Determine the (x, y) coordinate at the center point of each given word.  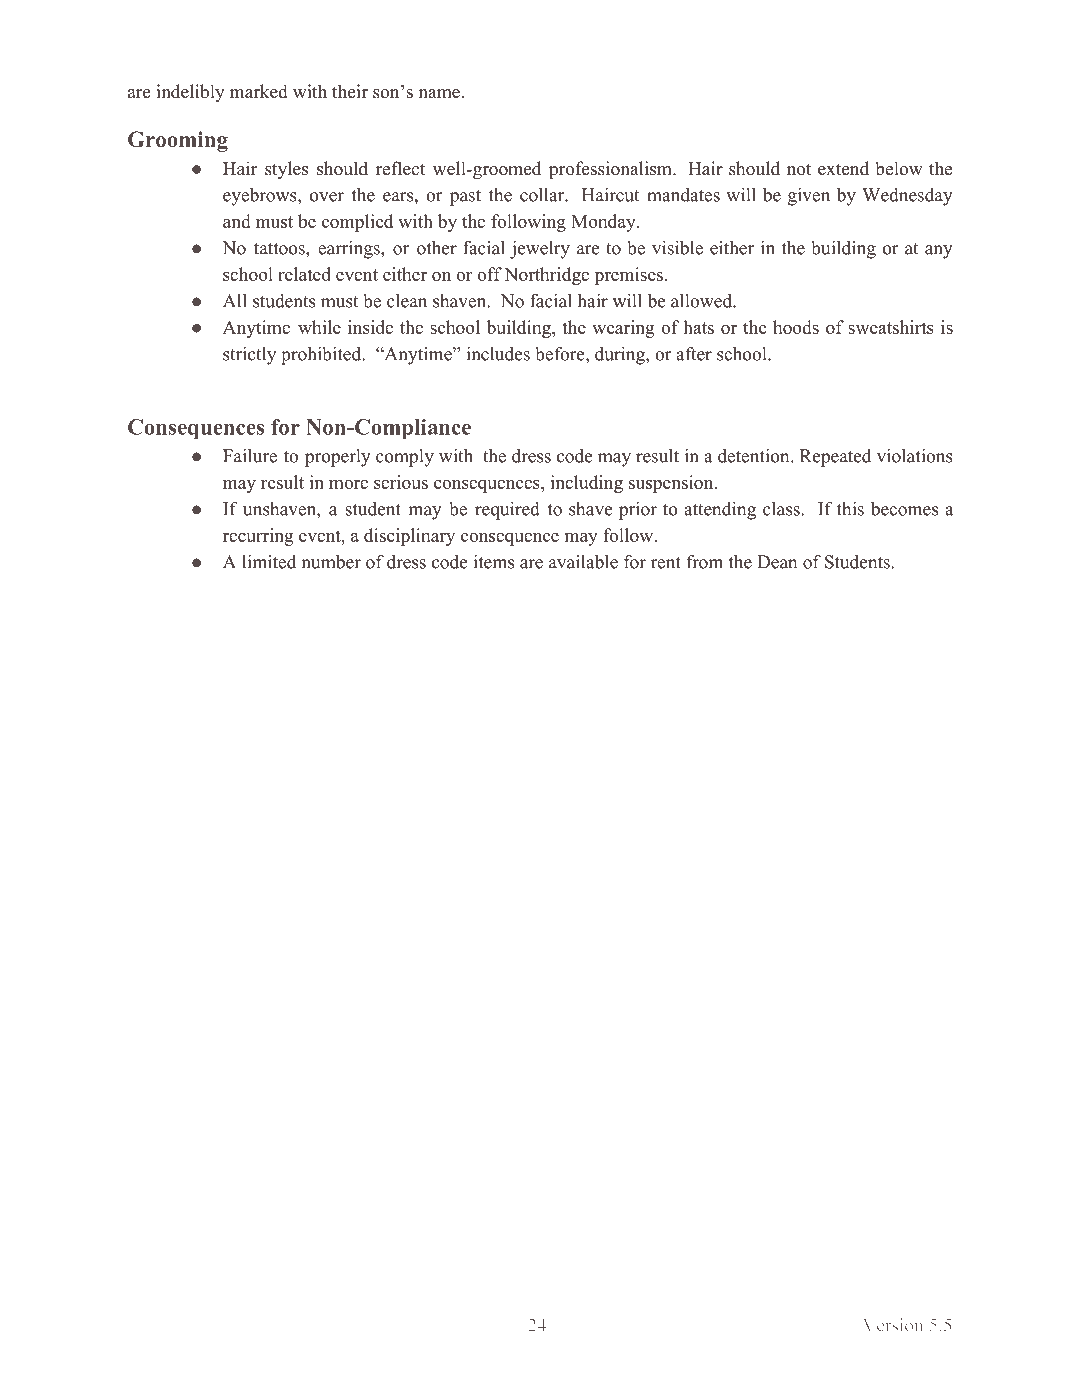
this (850, 509)
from (704, 562)
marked (259, 91)
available (583, 562)
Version (893, 1325)
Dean (777, 562)
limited (269, 562)
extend (843, 168)
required (507, 511)
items (493, 562)
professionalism (611, 170)
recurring (258, 537)
